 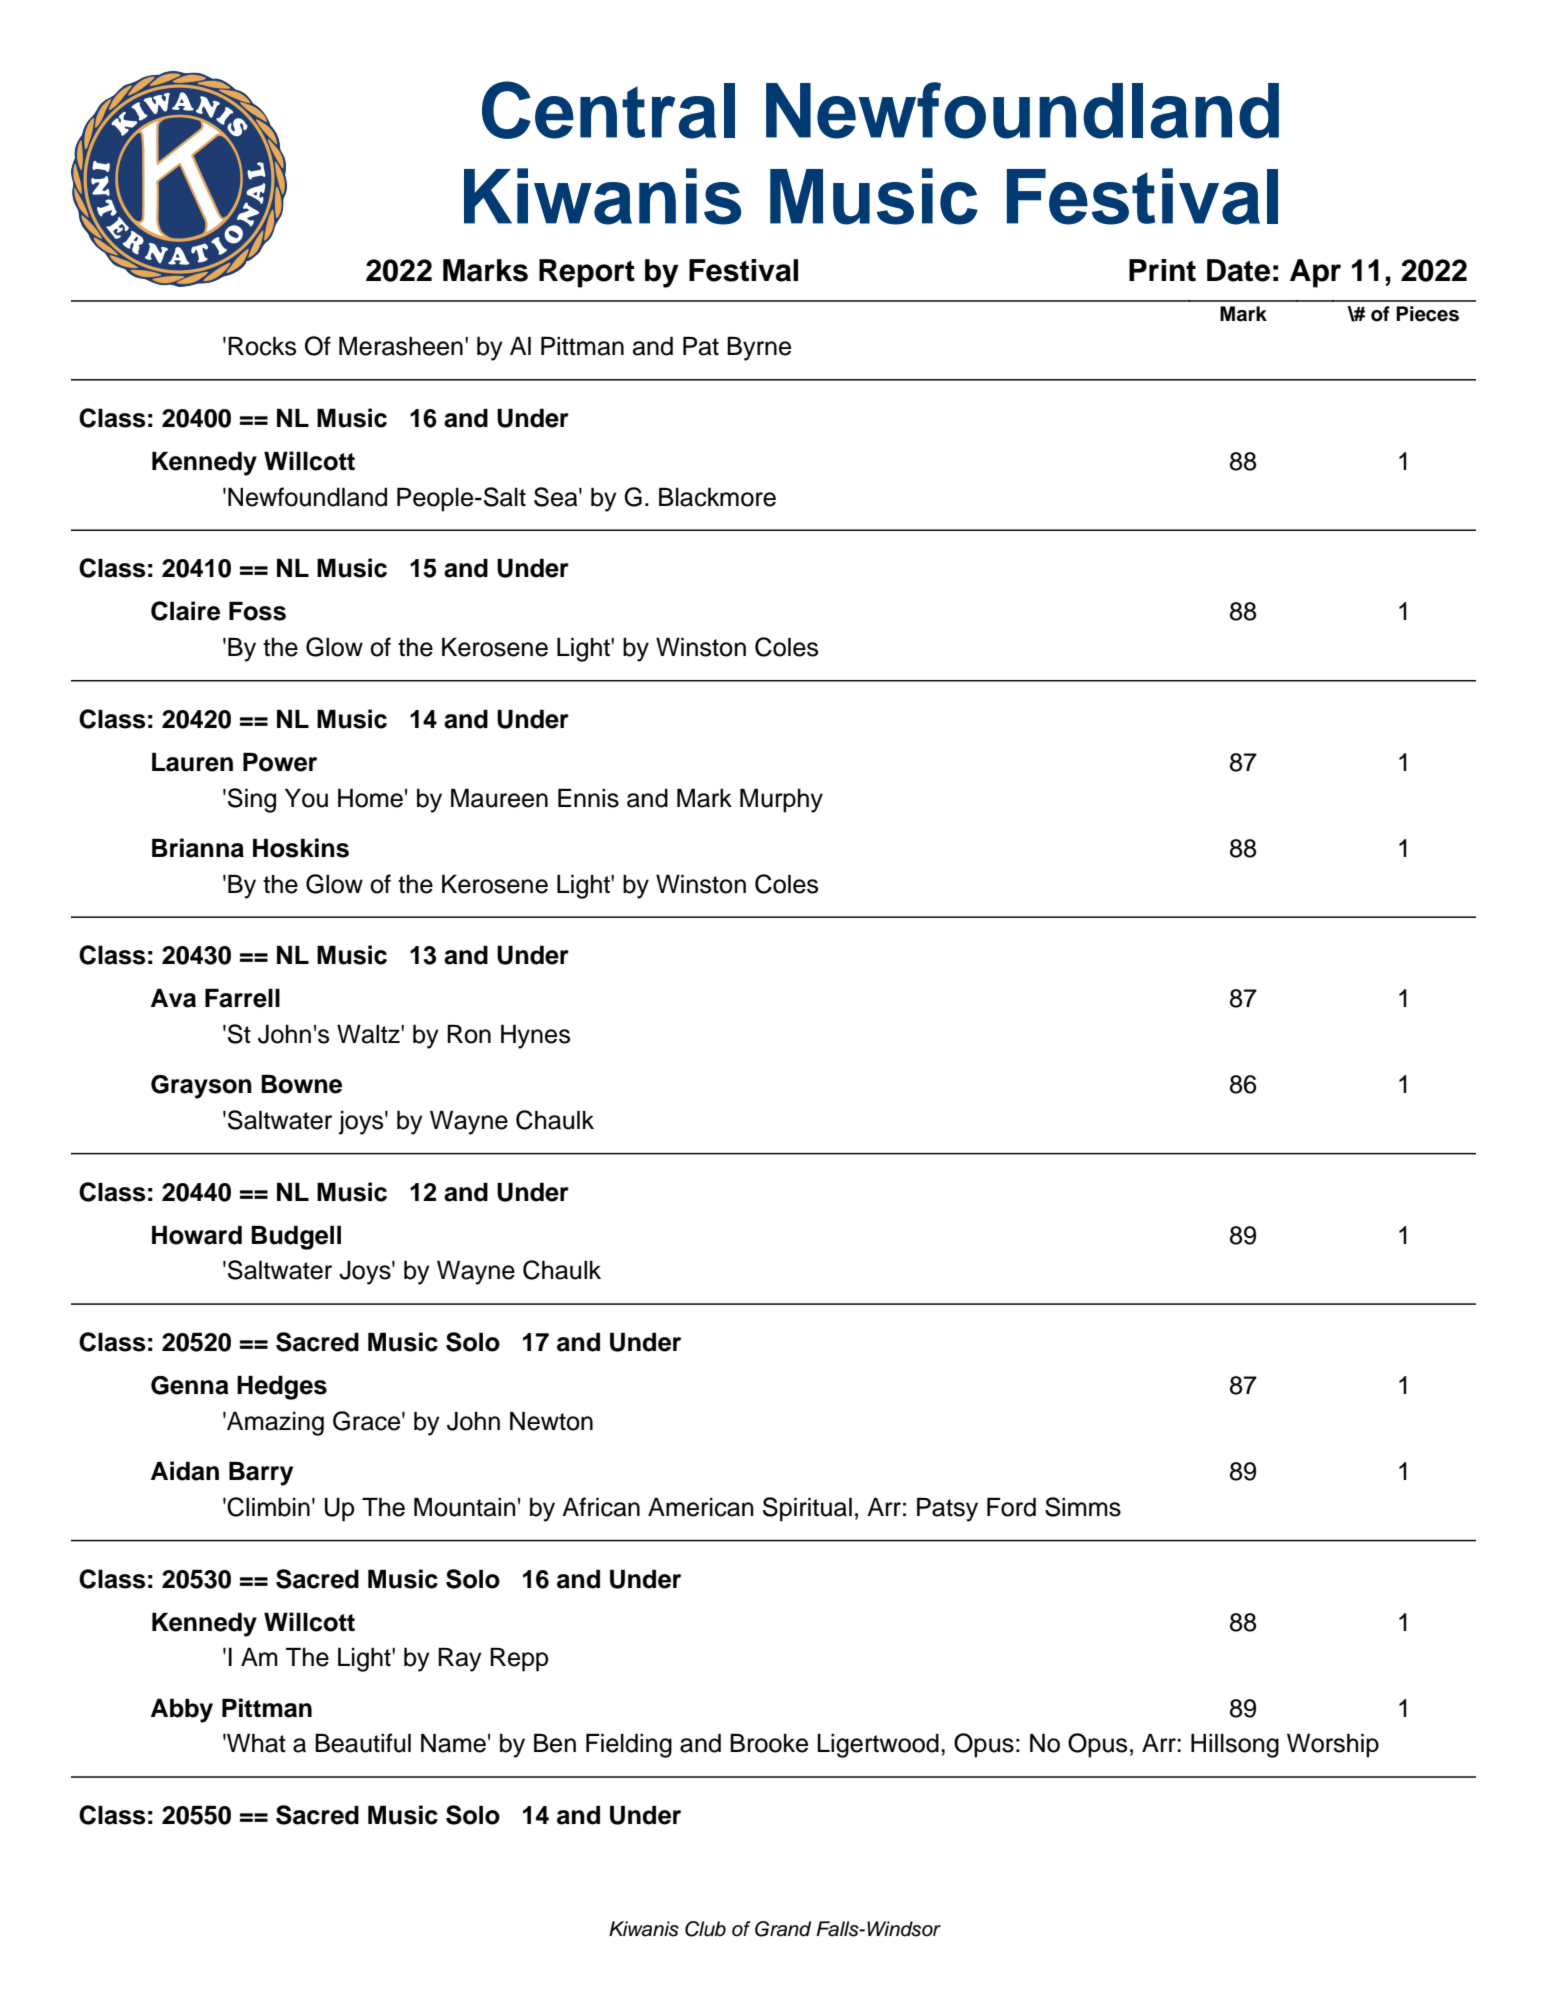 I want to click on Date, so click(x=1238, y=270).
